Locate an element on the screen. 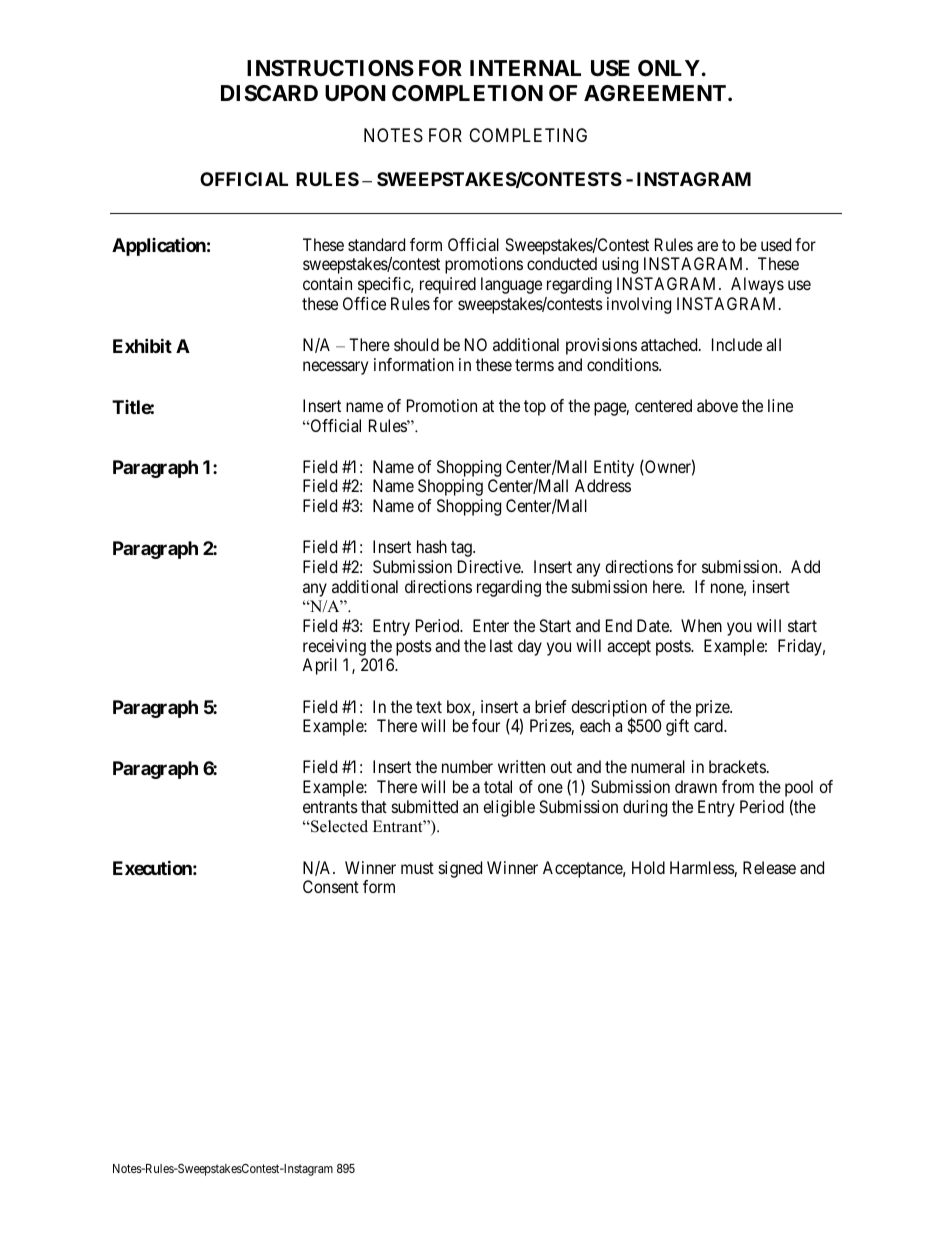 The width and height of the screenshot is (952, 1233). required is located at coordinates (448, 285).
